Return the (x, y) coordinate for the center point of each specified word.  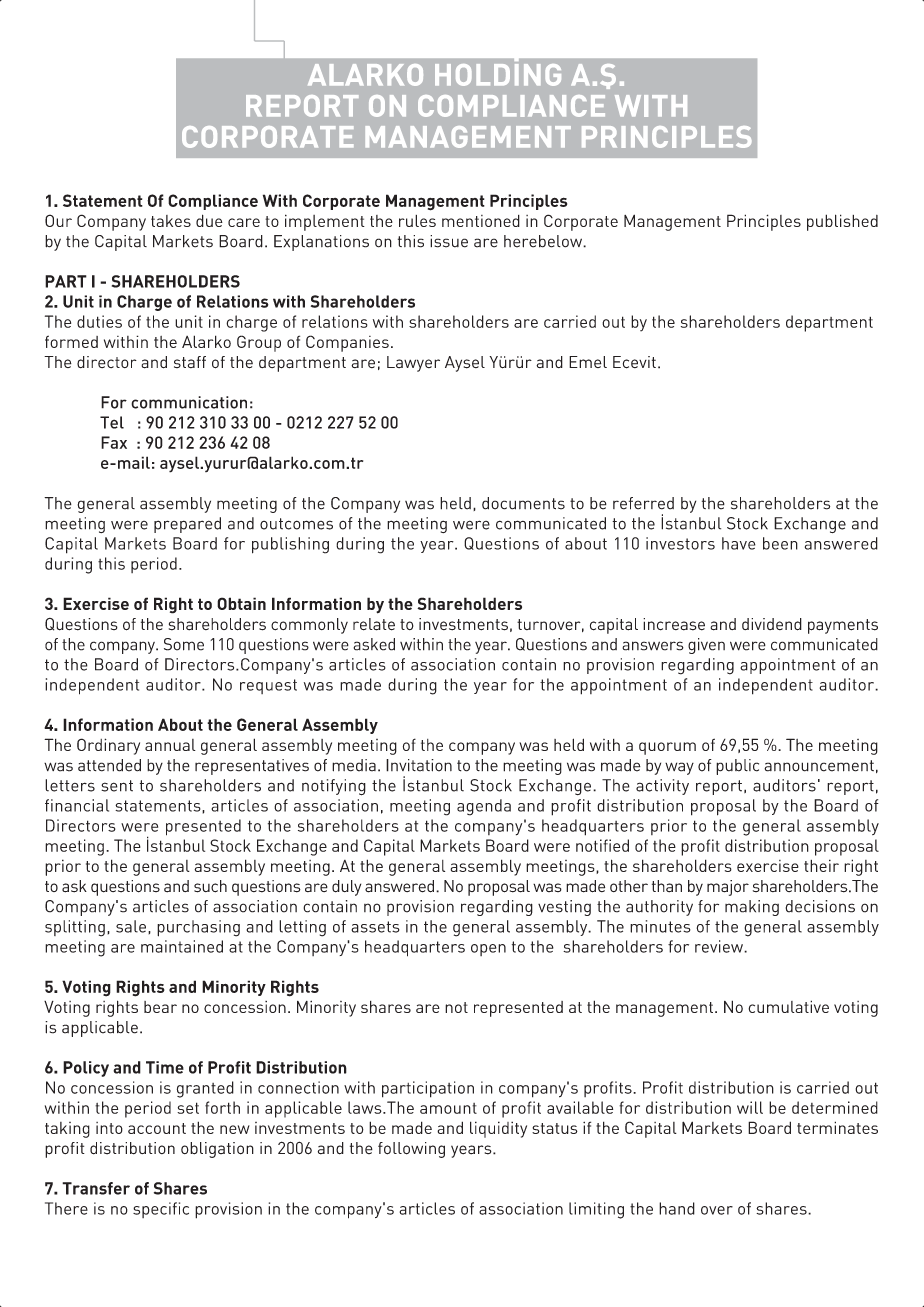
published (842, 222)
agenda (484, 807)
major (728, 888)
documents (523, 503)
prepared (187, 525)
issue (449, 241)
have (739, 543)
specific (161, 1210)
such (210, 886)
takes (171, 221)
